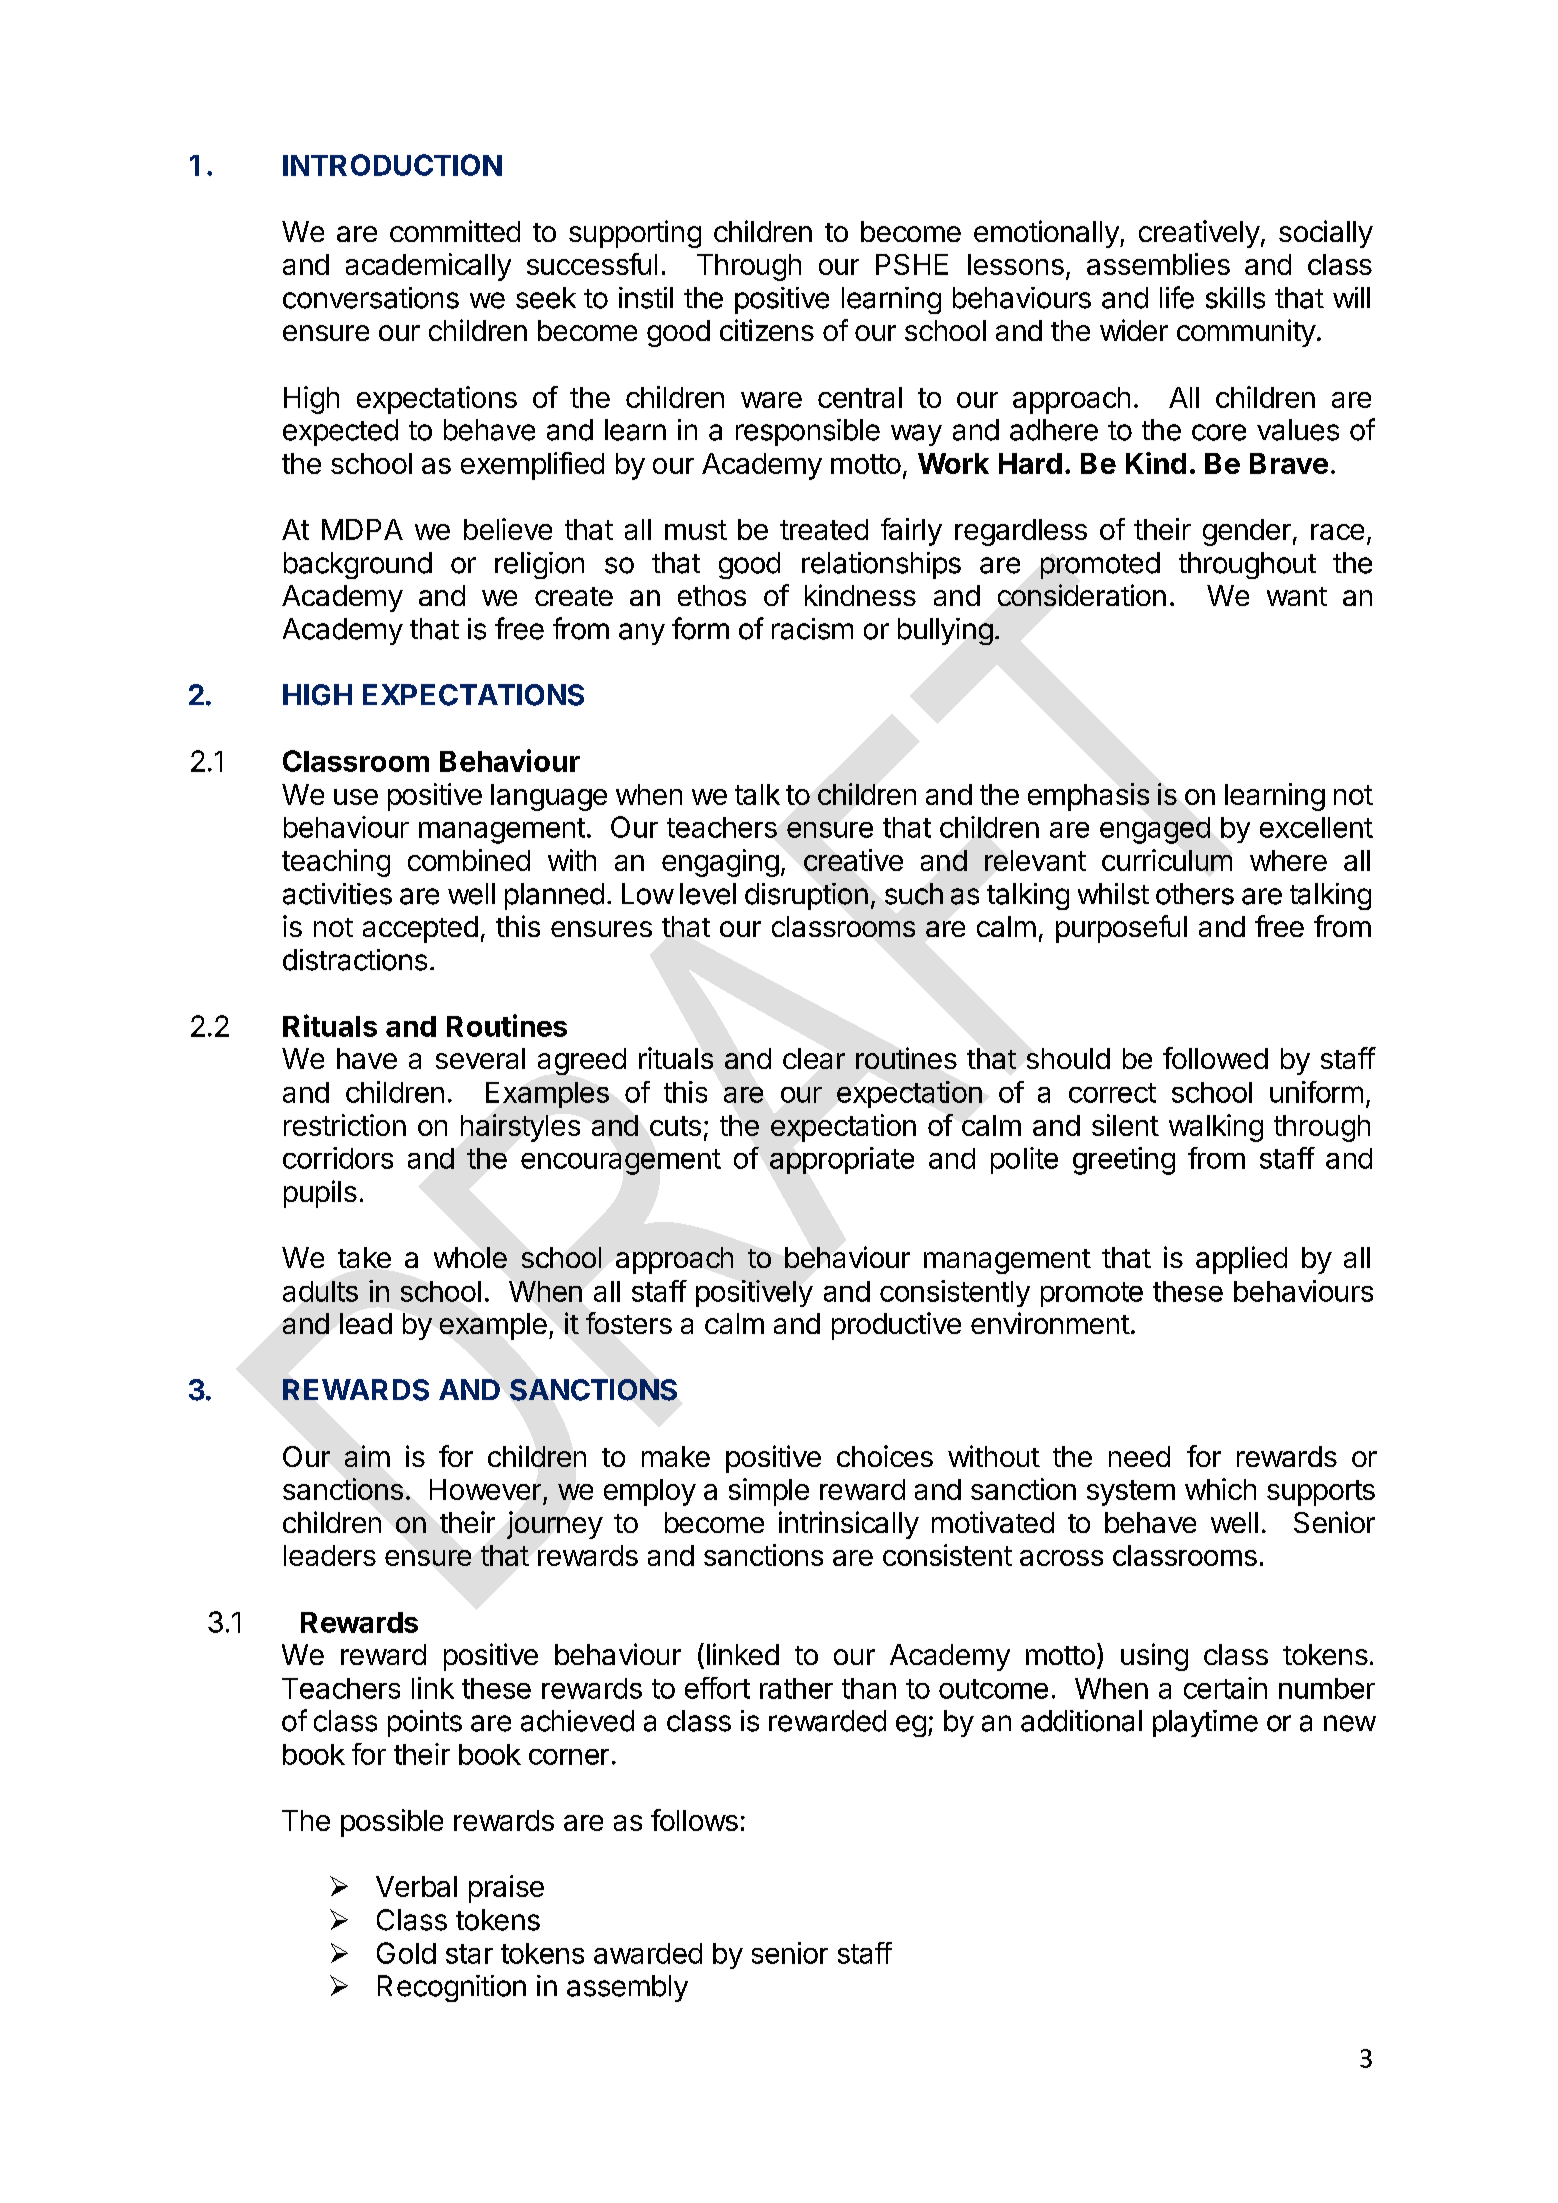 The image size is (1558, 2203). What do you see at coordinates (912, 264) in the screenshot?
I see `PSHE` at bounding box center [912, 264].
